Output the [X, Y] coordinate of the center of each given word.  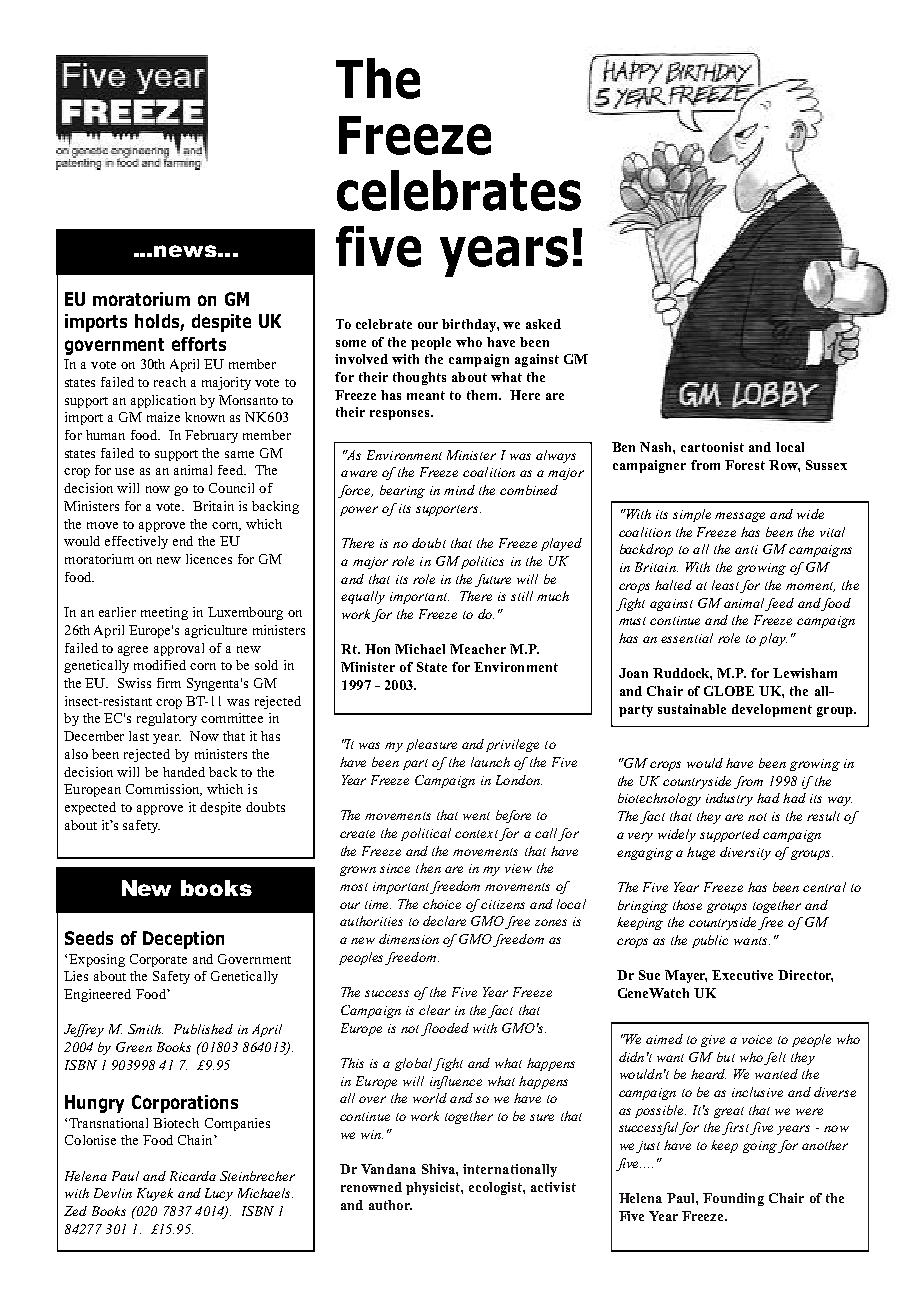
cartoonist [712, 447]
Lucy [219, 1194]
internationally [510, 1170]
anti [746, 549]
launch [490, 762]
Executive [742, 975]
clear [434, 1010]
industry [729, 799]
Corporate [158, 960]
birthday [470, 325]
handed [184, 772]
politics [481, 562]
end [183, 541]
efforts [199, 344]
